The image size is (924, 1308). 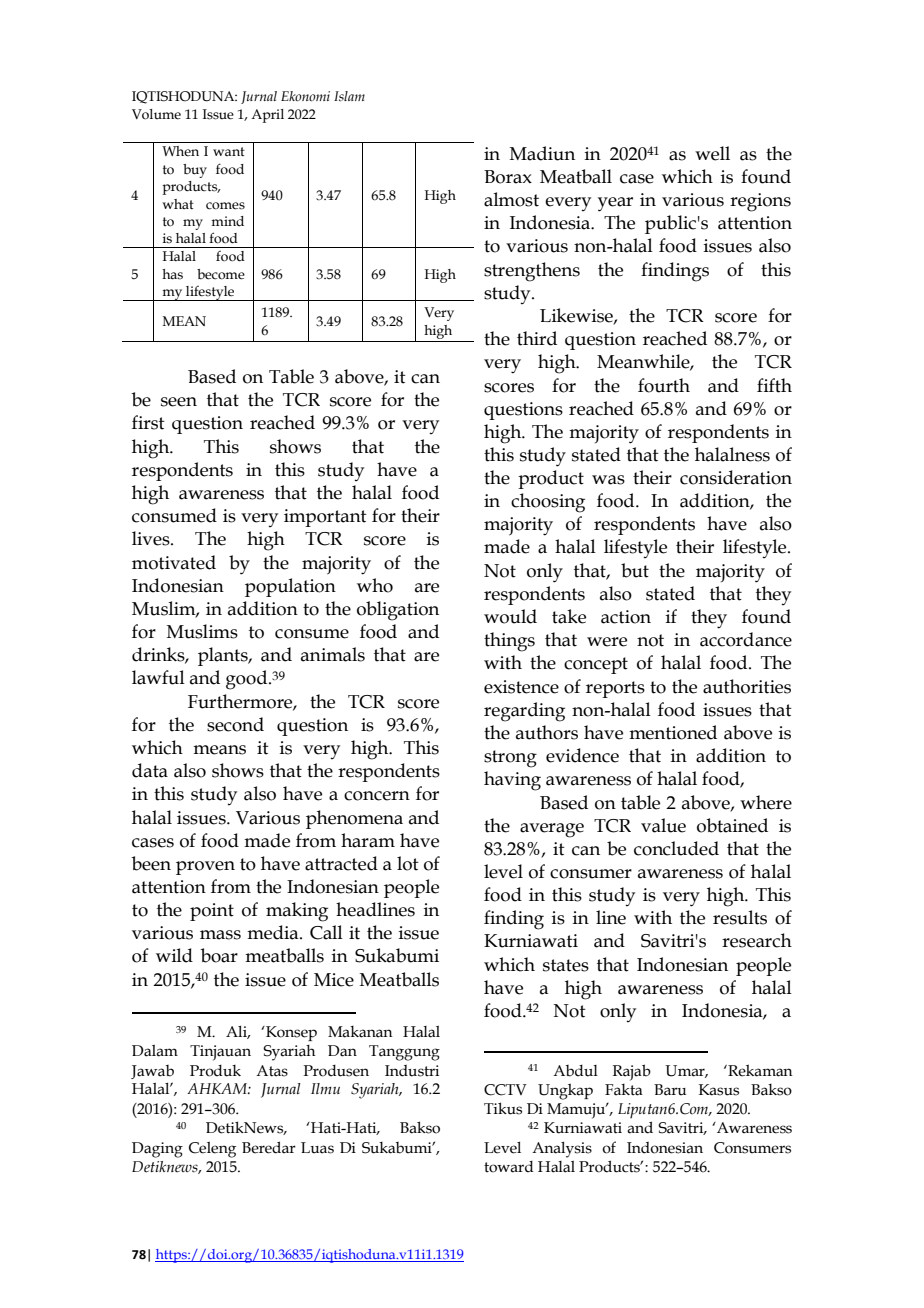 I want to click on mentioned, so click(x=673, y=732).
